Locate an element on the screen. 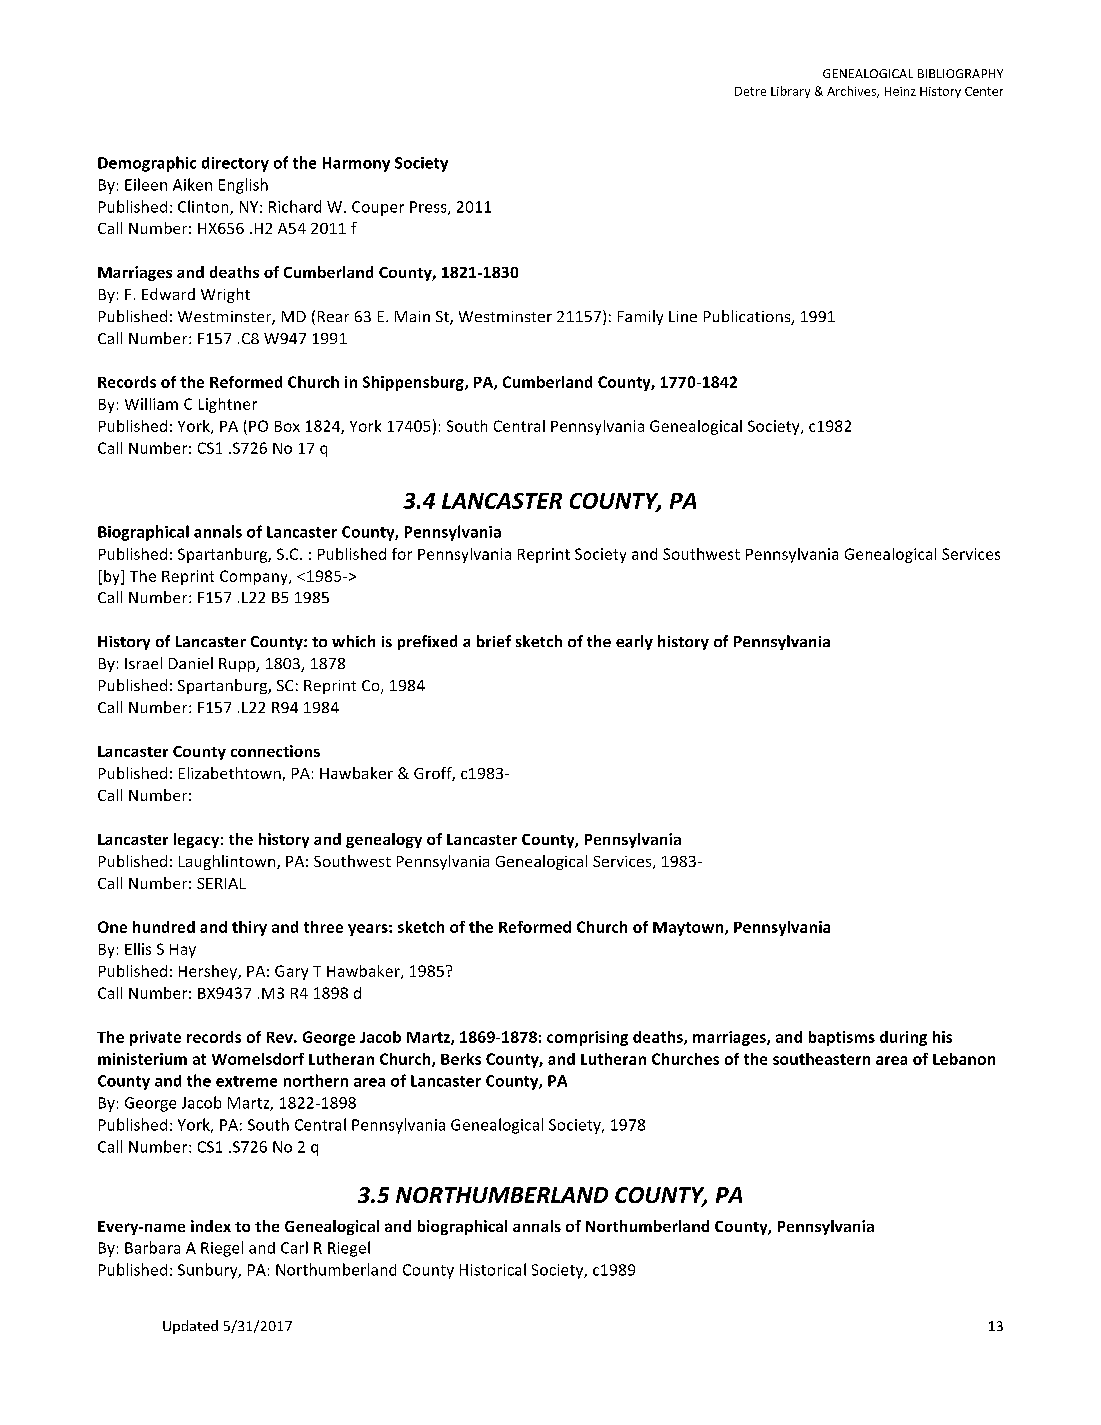  Press is located at coordinates (429, 208).
